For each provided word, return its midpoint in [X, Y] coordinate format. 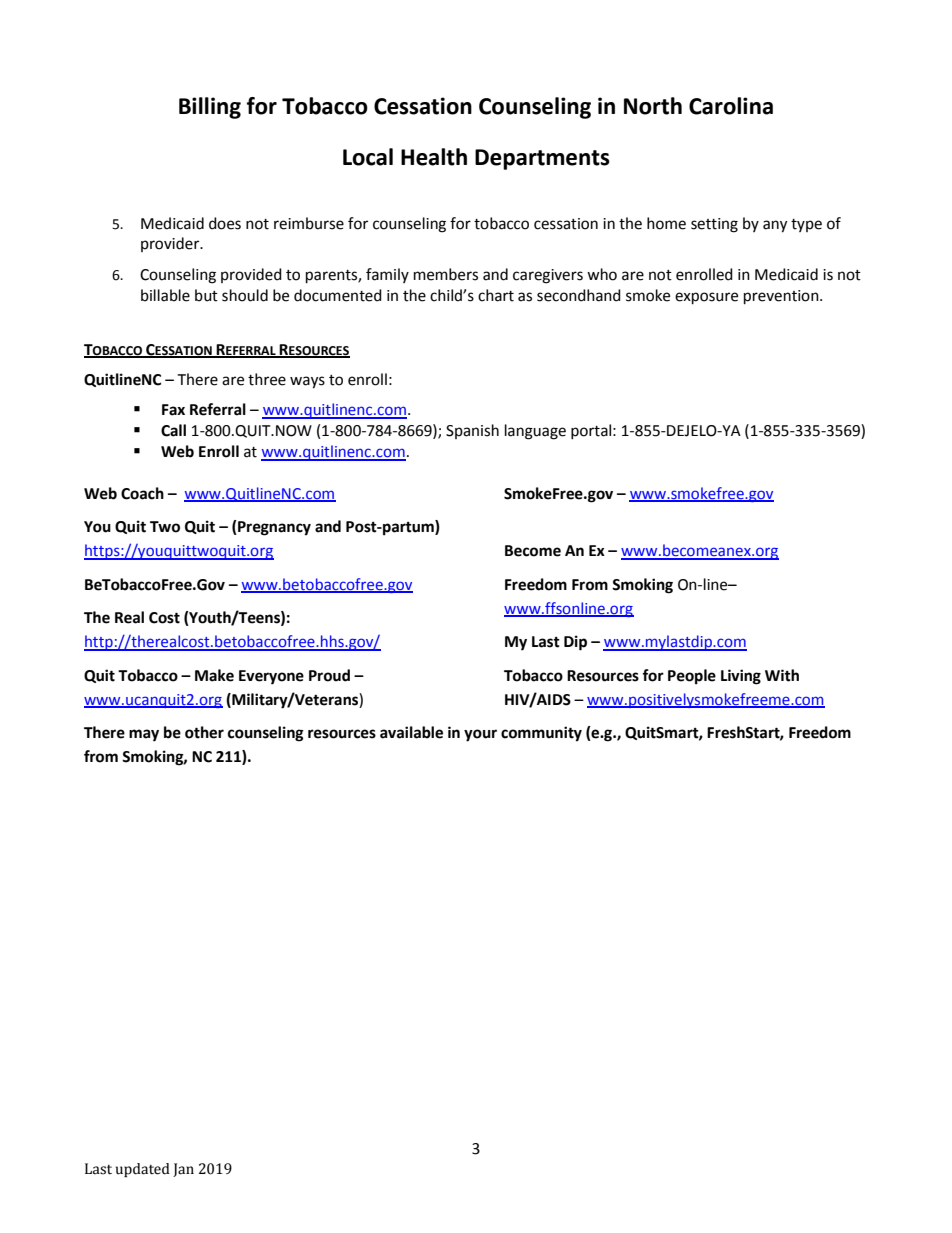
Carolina [731, 106]
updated [143, 1170]
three [267, 379]
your [480, 735]
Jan [183, 1170]
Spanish [472, 431]
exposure [706, 298]
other [204, 732]
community [541, 734]
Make [214, 675]
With [782, 675]
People [692, 677]
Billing [210, 108]
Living [741, 677]
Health [434, 157]
